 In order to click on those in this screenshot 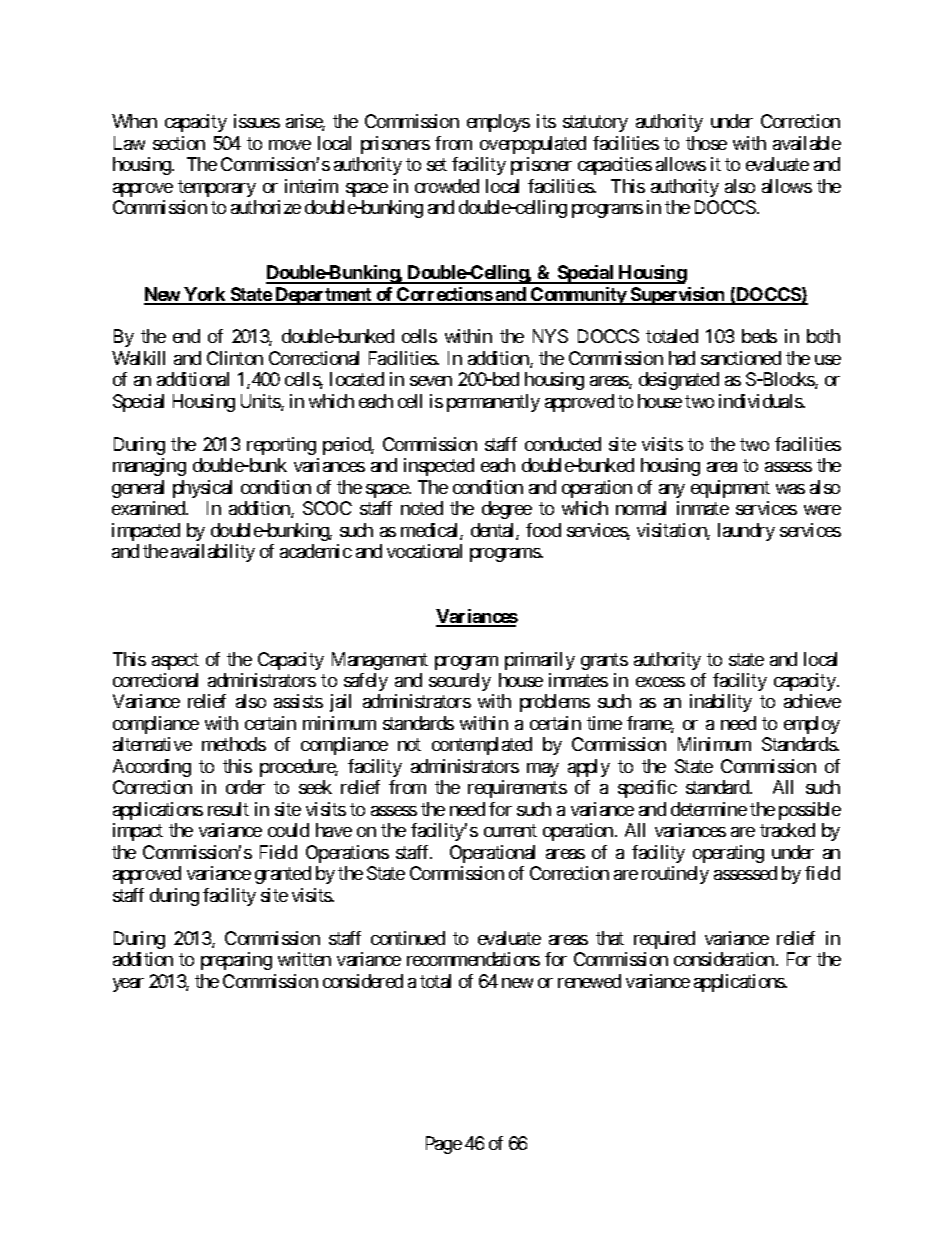, I will do `click(706, 143)`.
